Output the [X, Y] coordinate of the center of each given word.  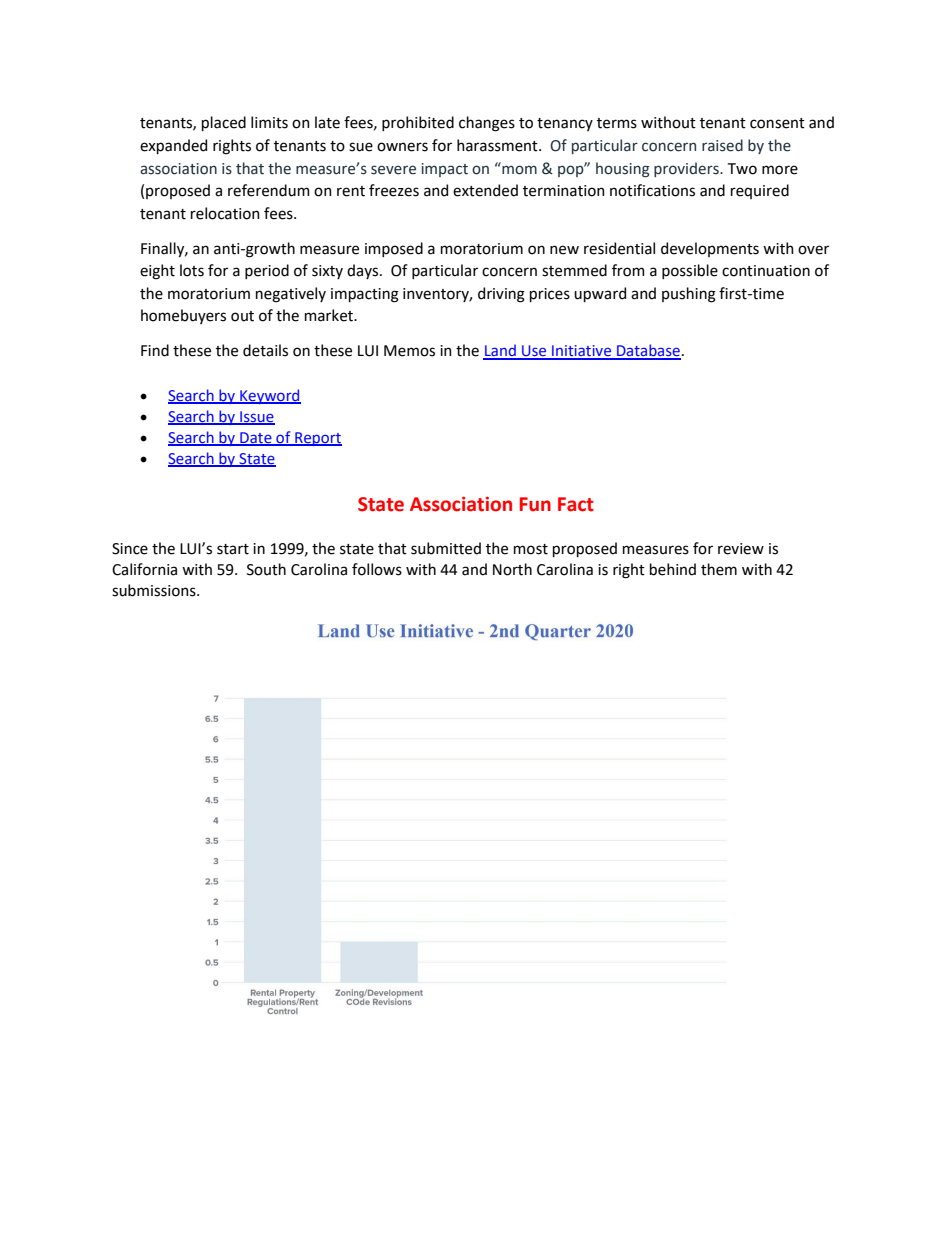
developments [710, 249]
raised [722, 145]
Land [500, 351]
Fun [535, 504]
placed [224, 123]
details [265, 350]
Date [256, 438]
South [266, 569]
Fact [576, 504]
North [512, 569]
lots [192, 270]
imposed [394, 249]
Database [648, 351]
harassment [498, 145]
